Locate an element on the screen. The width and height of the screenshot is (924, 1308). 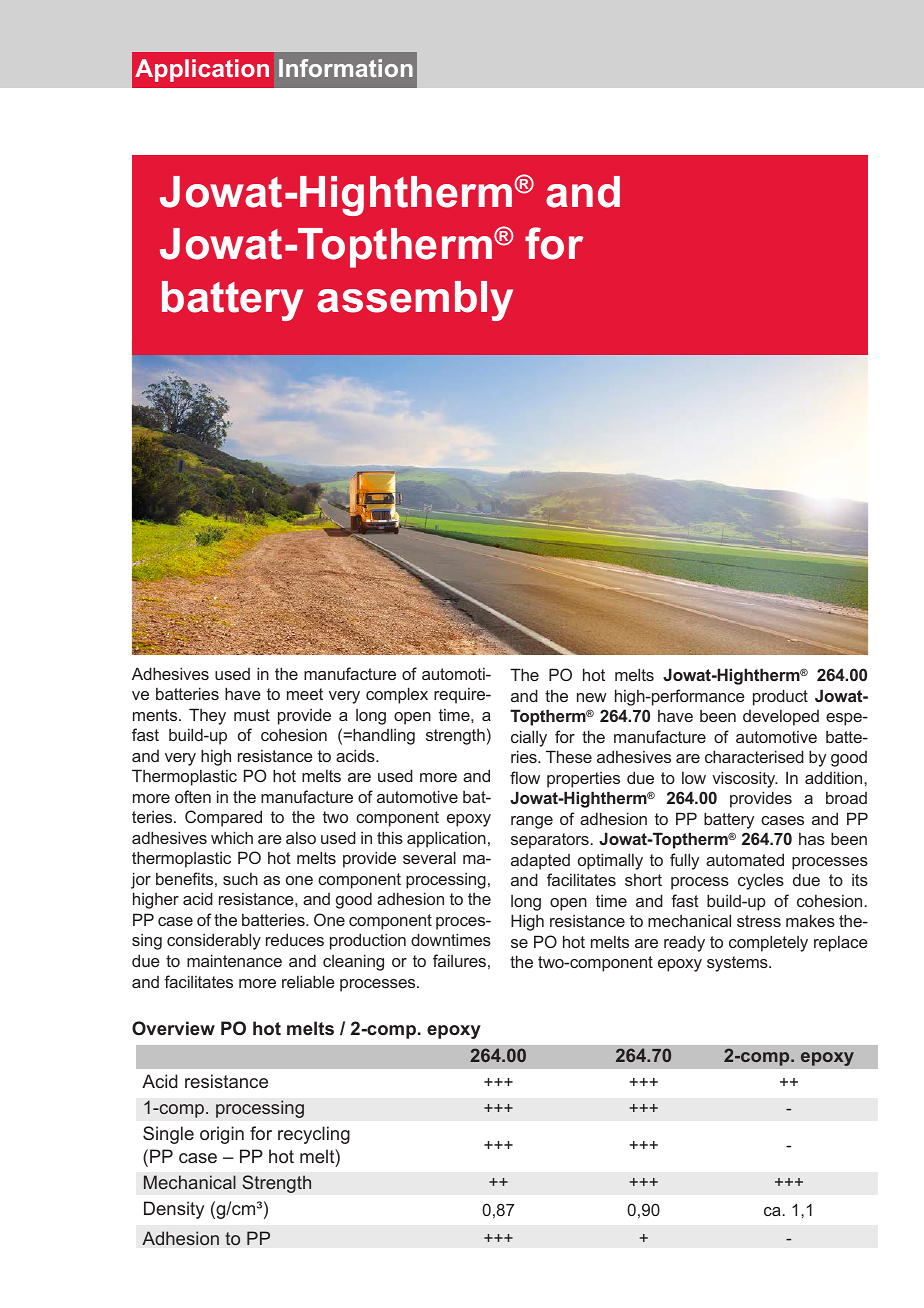
new is located at coordinates (592, 697).
